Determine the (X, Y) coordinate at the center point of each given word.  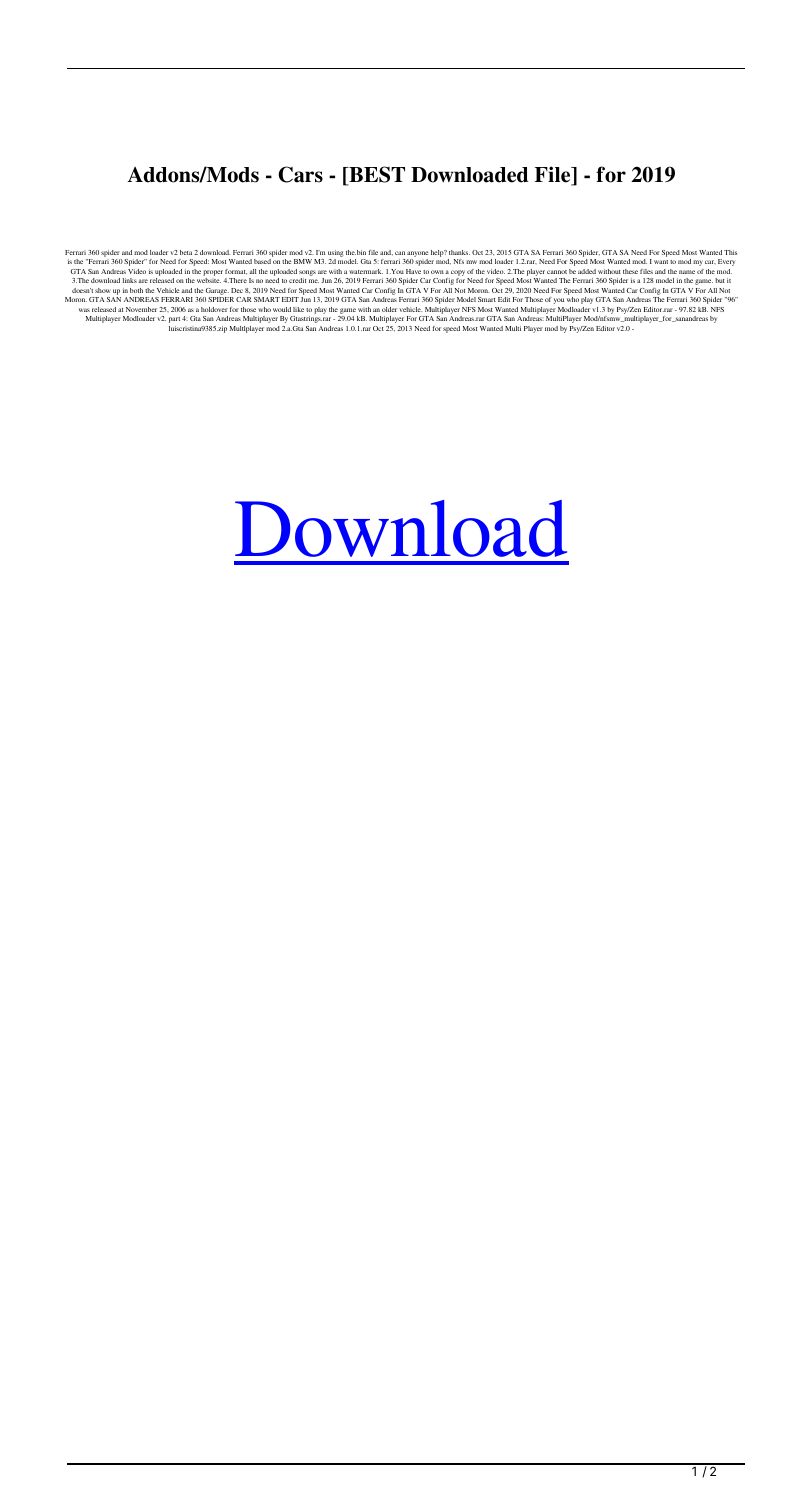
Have (413, 271)
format (236, 272)
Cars (300, 174)
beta (186, 252)
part (174, 320)
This (730, 252)
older (389, 309)
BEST (376, 175)
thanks (459, 252)
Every (726, 262)
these (630, 271)
